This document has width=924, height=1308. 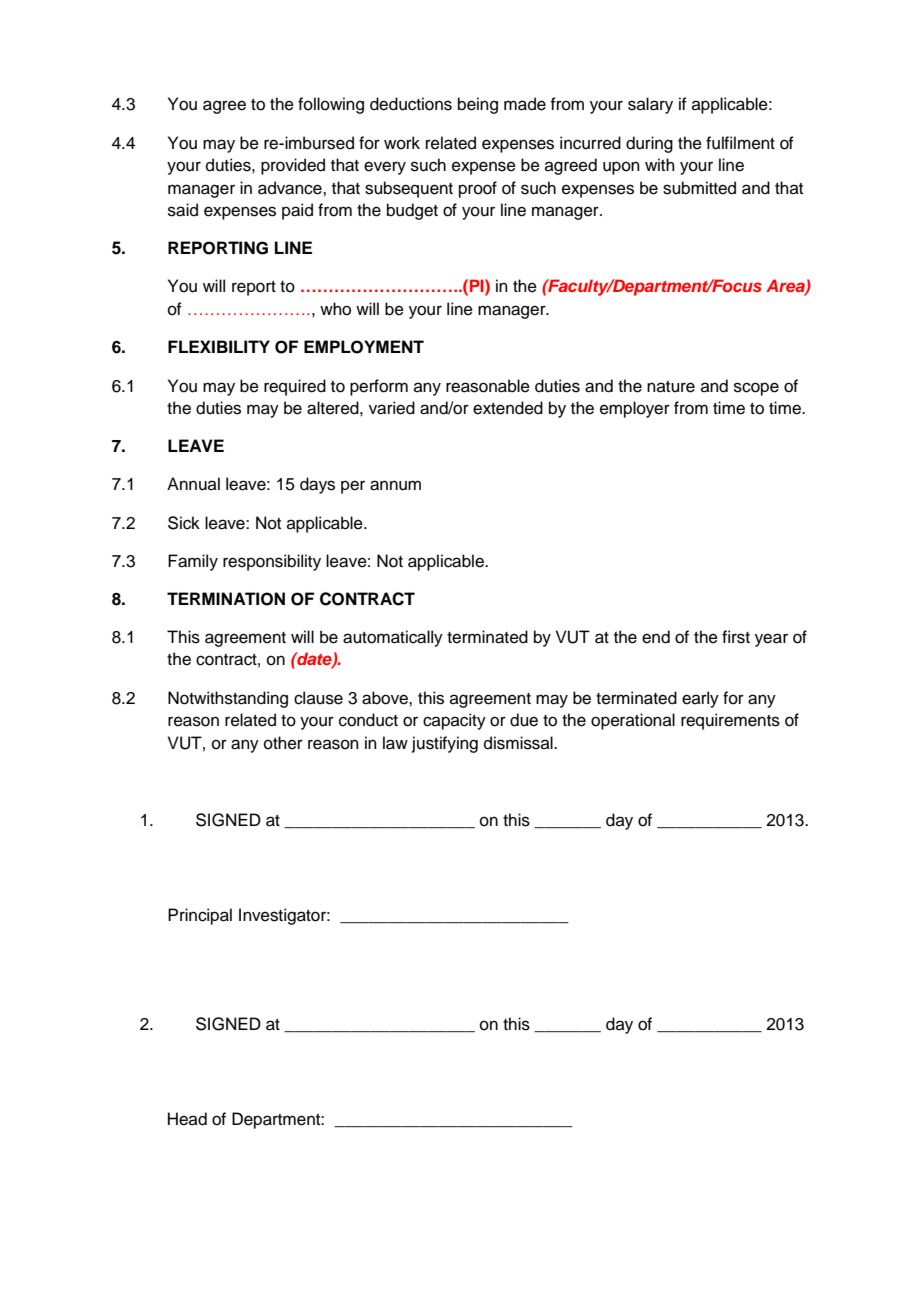 I want to click on being, so click(x=478, y=105).
